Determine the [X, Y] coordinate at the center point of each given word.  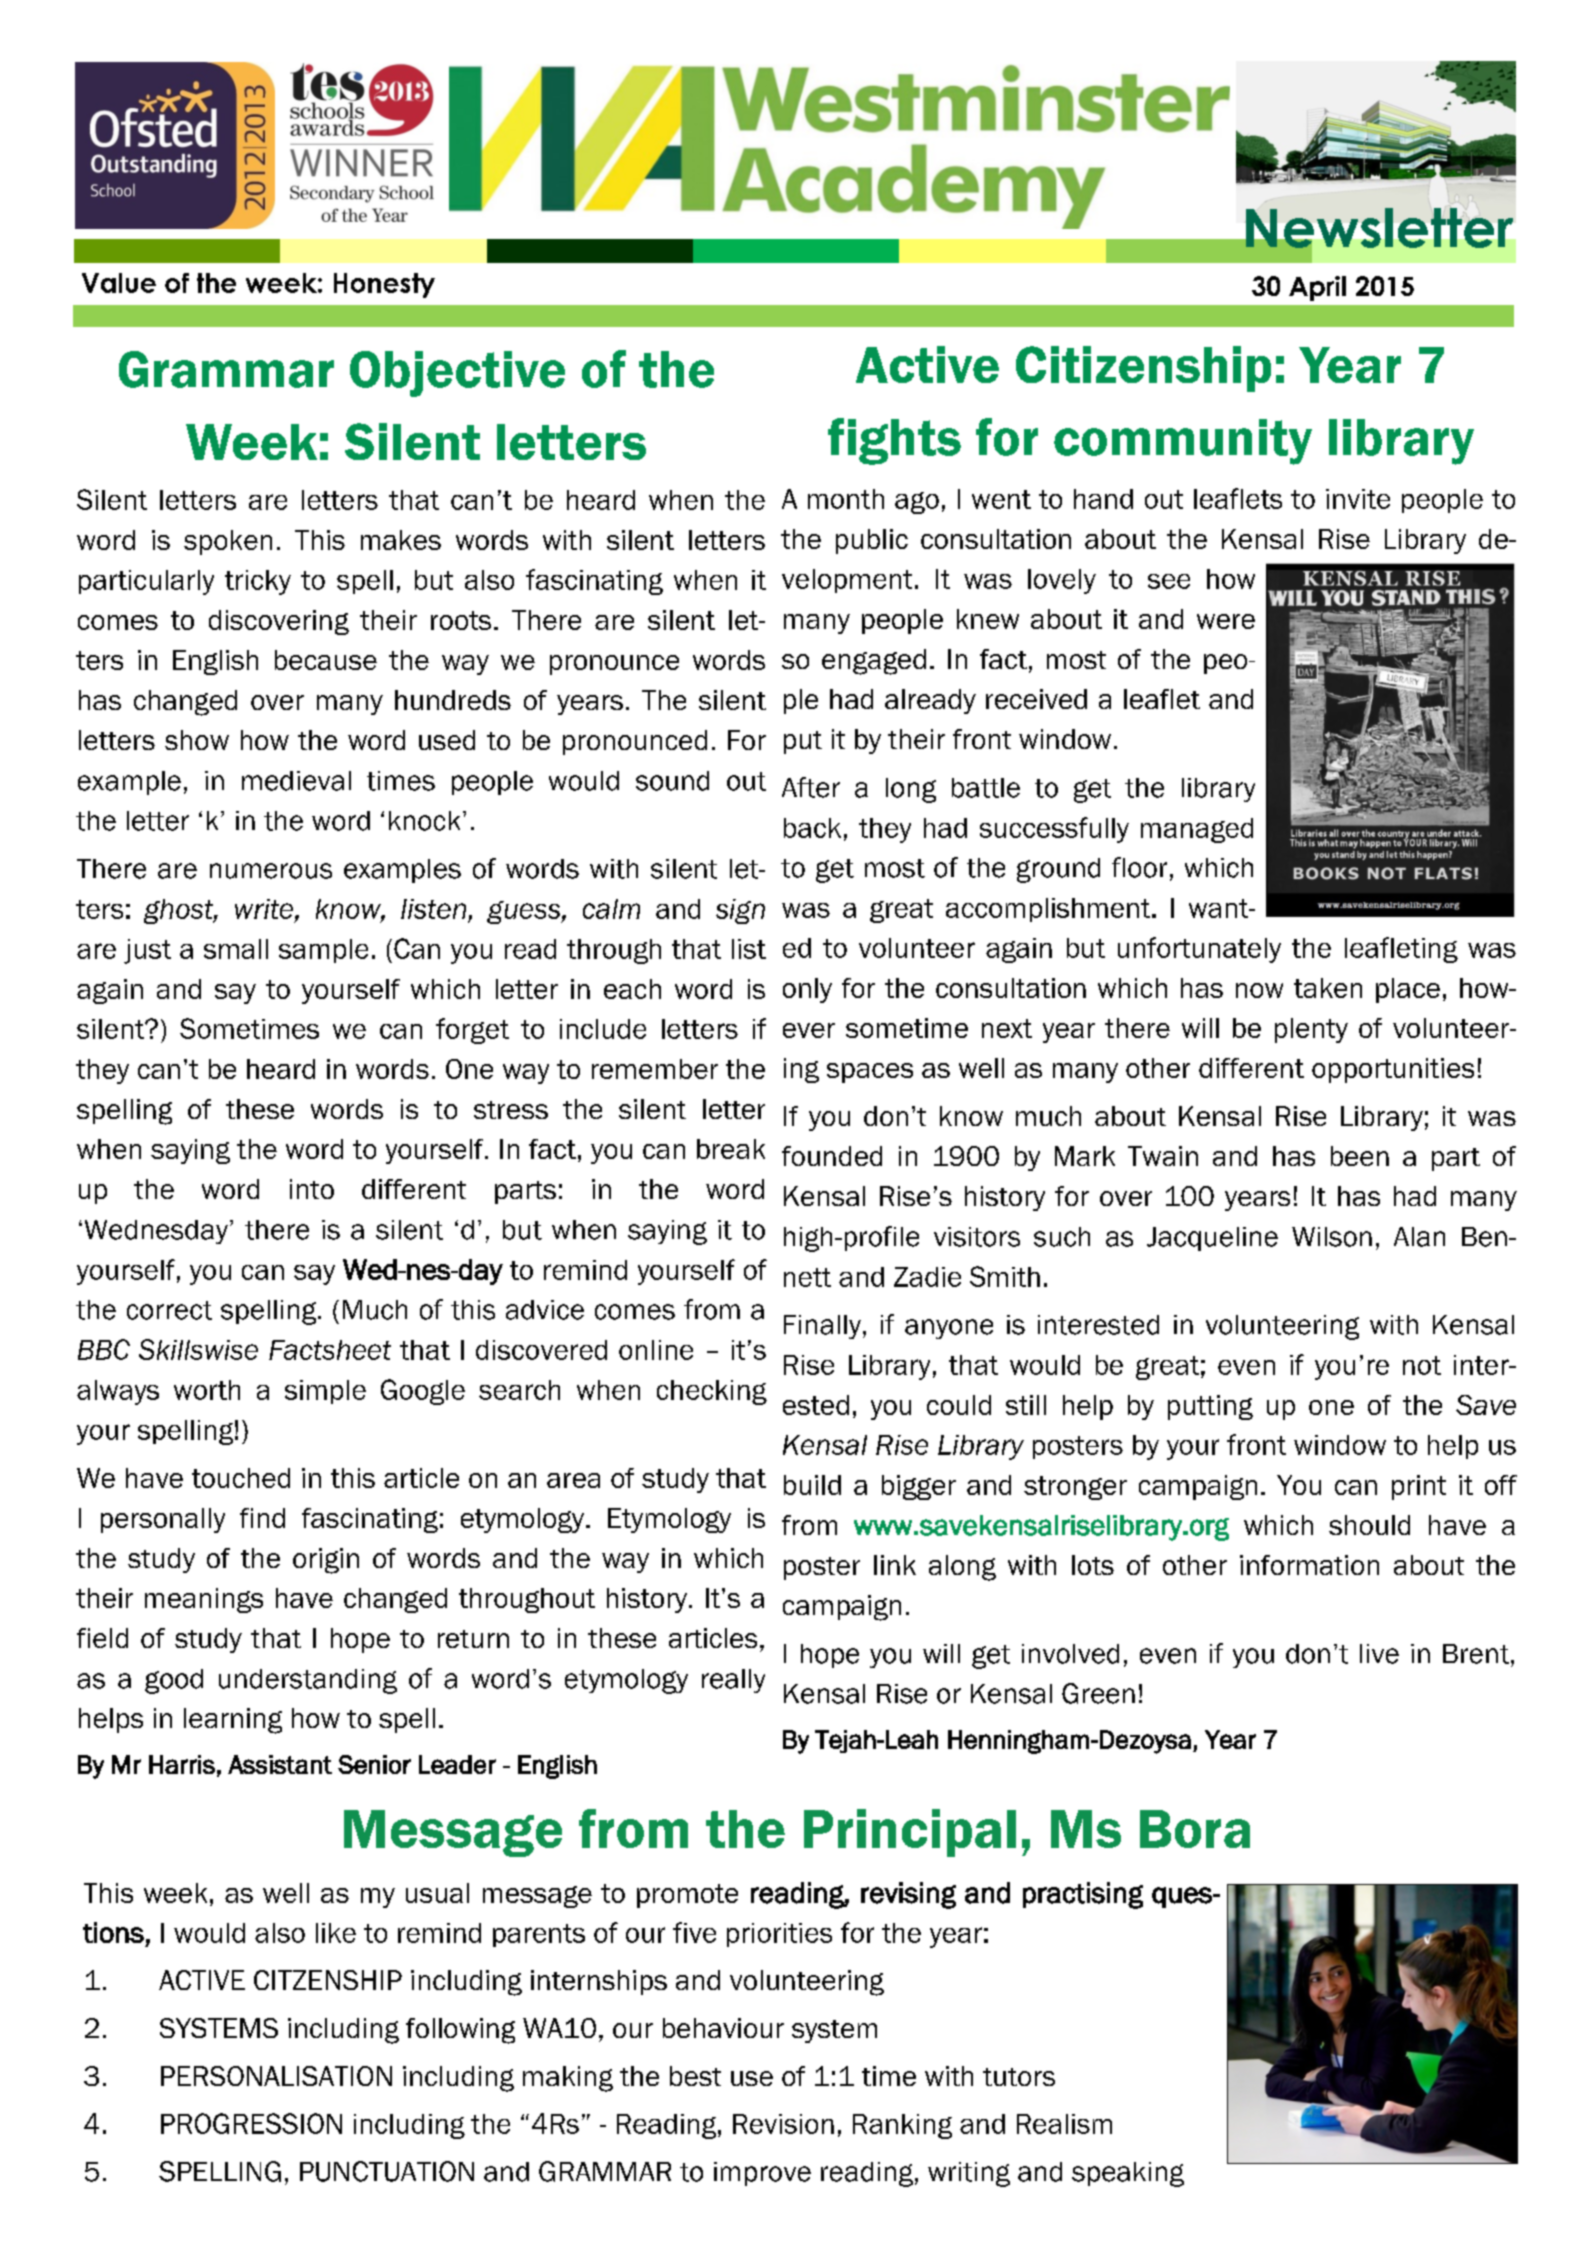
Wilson [1332, 1237]
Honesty [384, 285]
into [312, 1189]
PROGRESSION [251, 2123]
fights [894, 441]
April [1317, 288]
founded [832, 1156]
